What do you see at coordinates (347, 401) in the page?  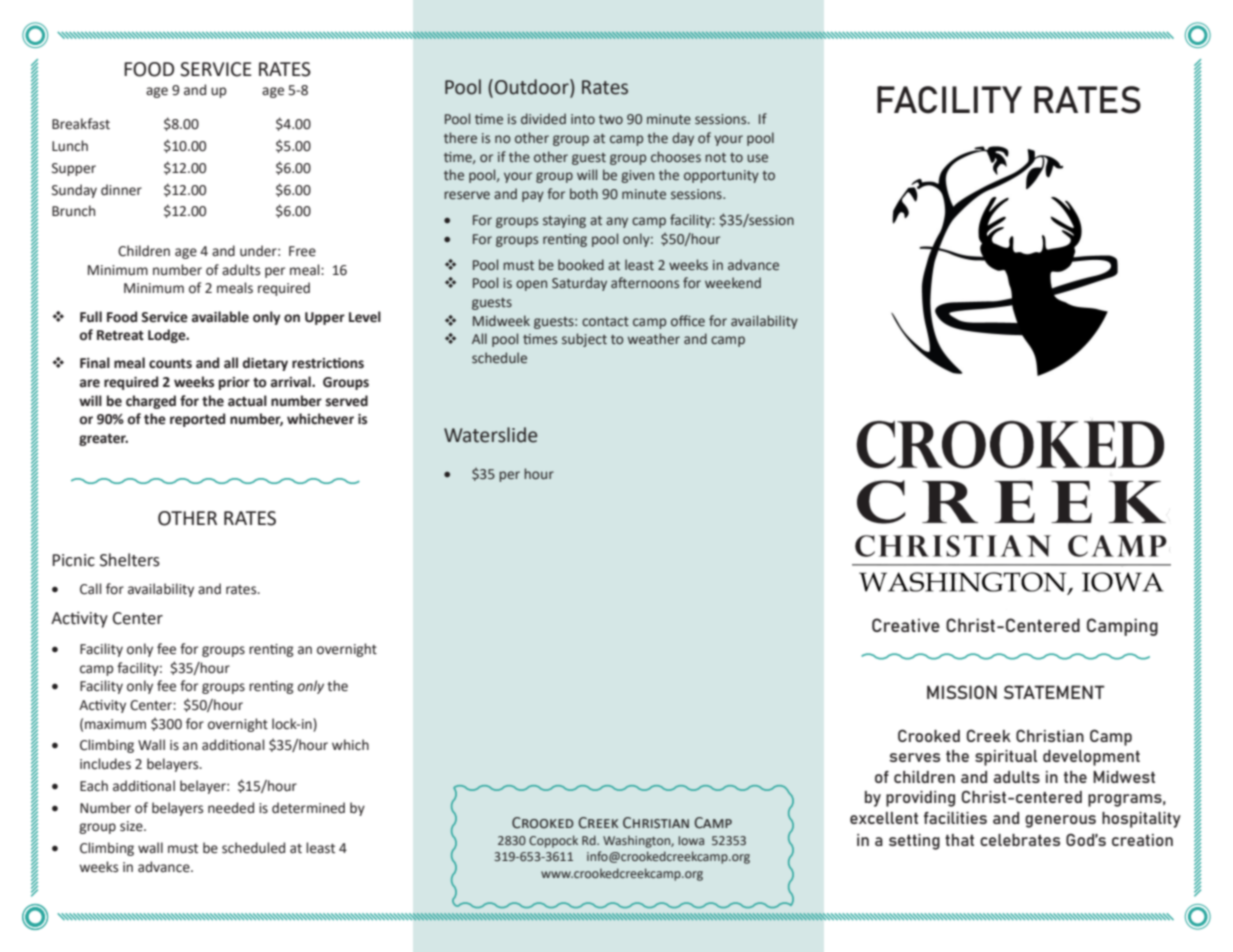 I see `served` at bounding box center [347, 401].
